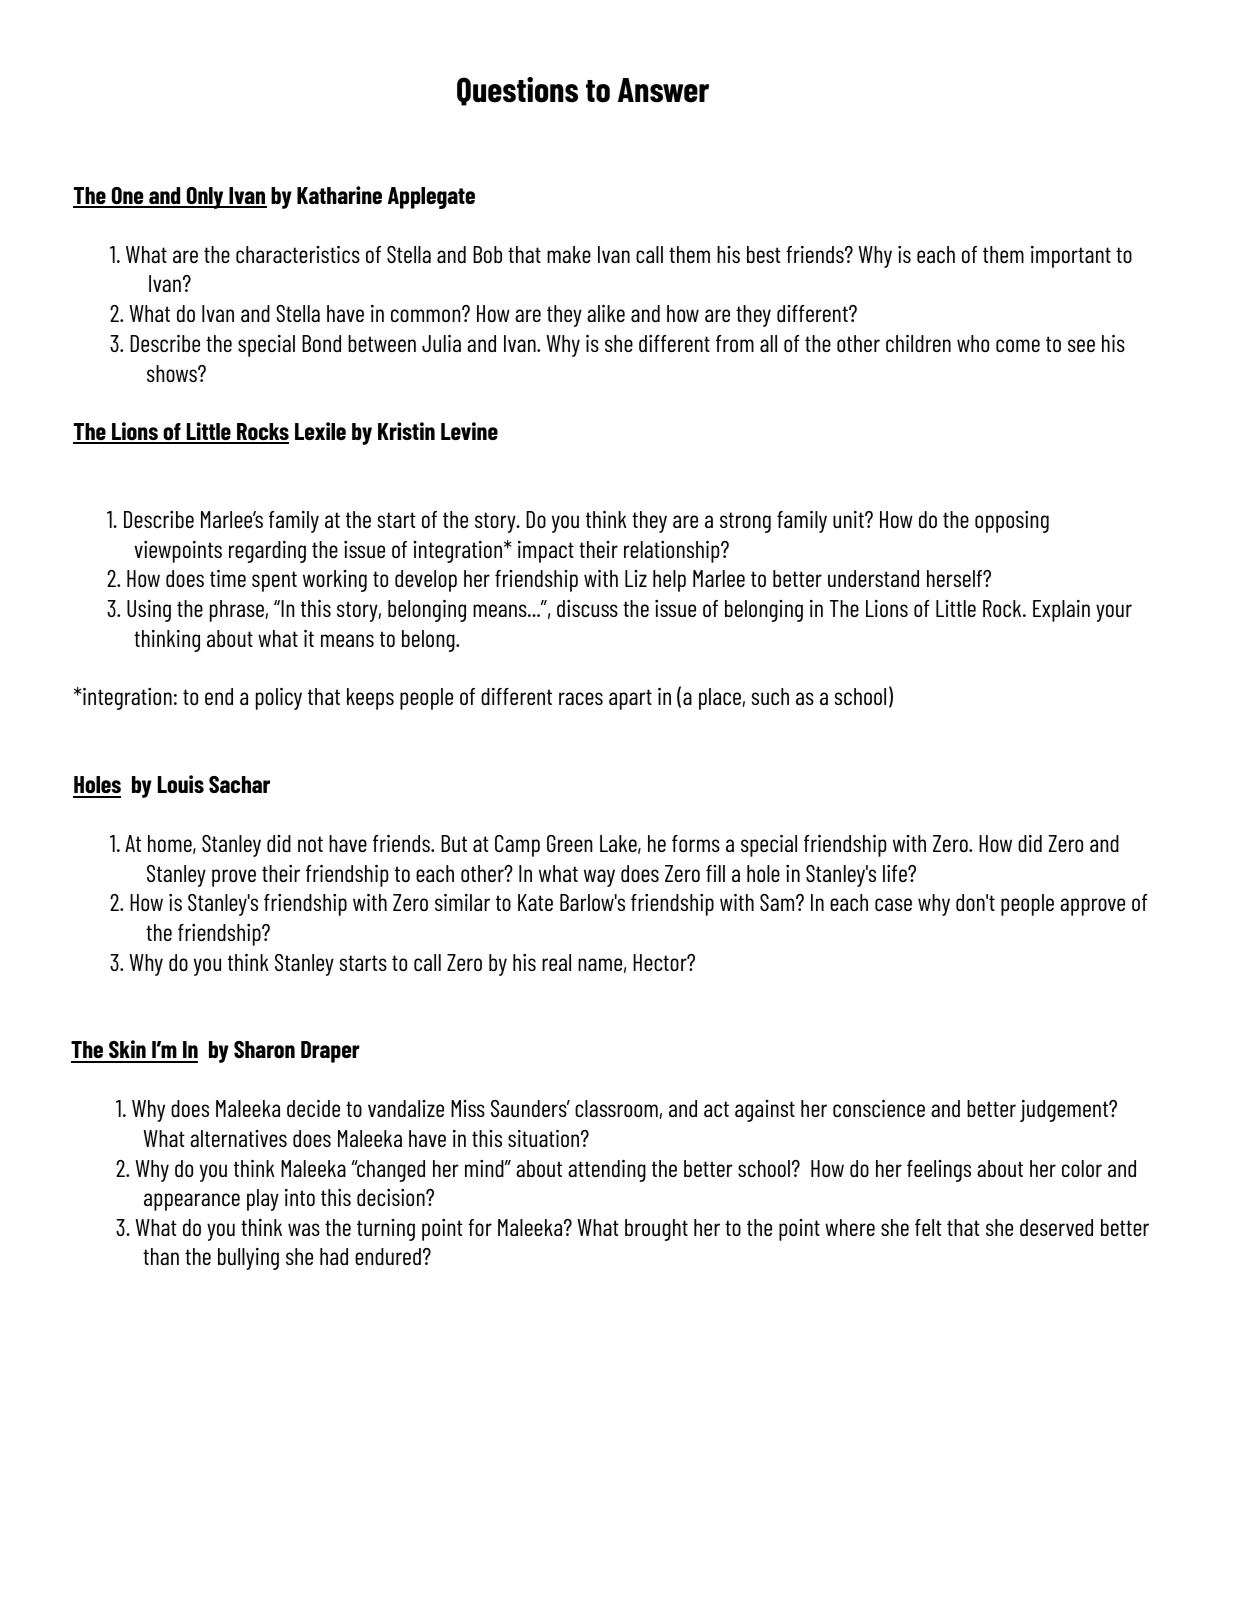  What do you see at coordinates (1061, 611) in the screenshot?
I see `Explain` at bounding box center [1061, 611].
